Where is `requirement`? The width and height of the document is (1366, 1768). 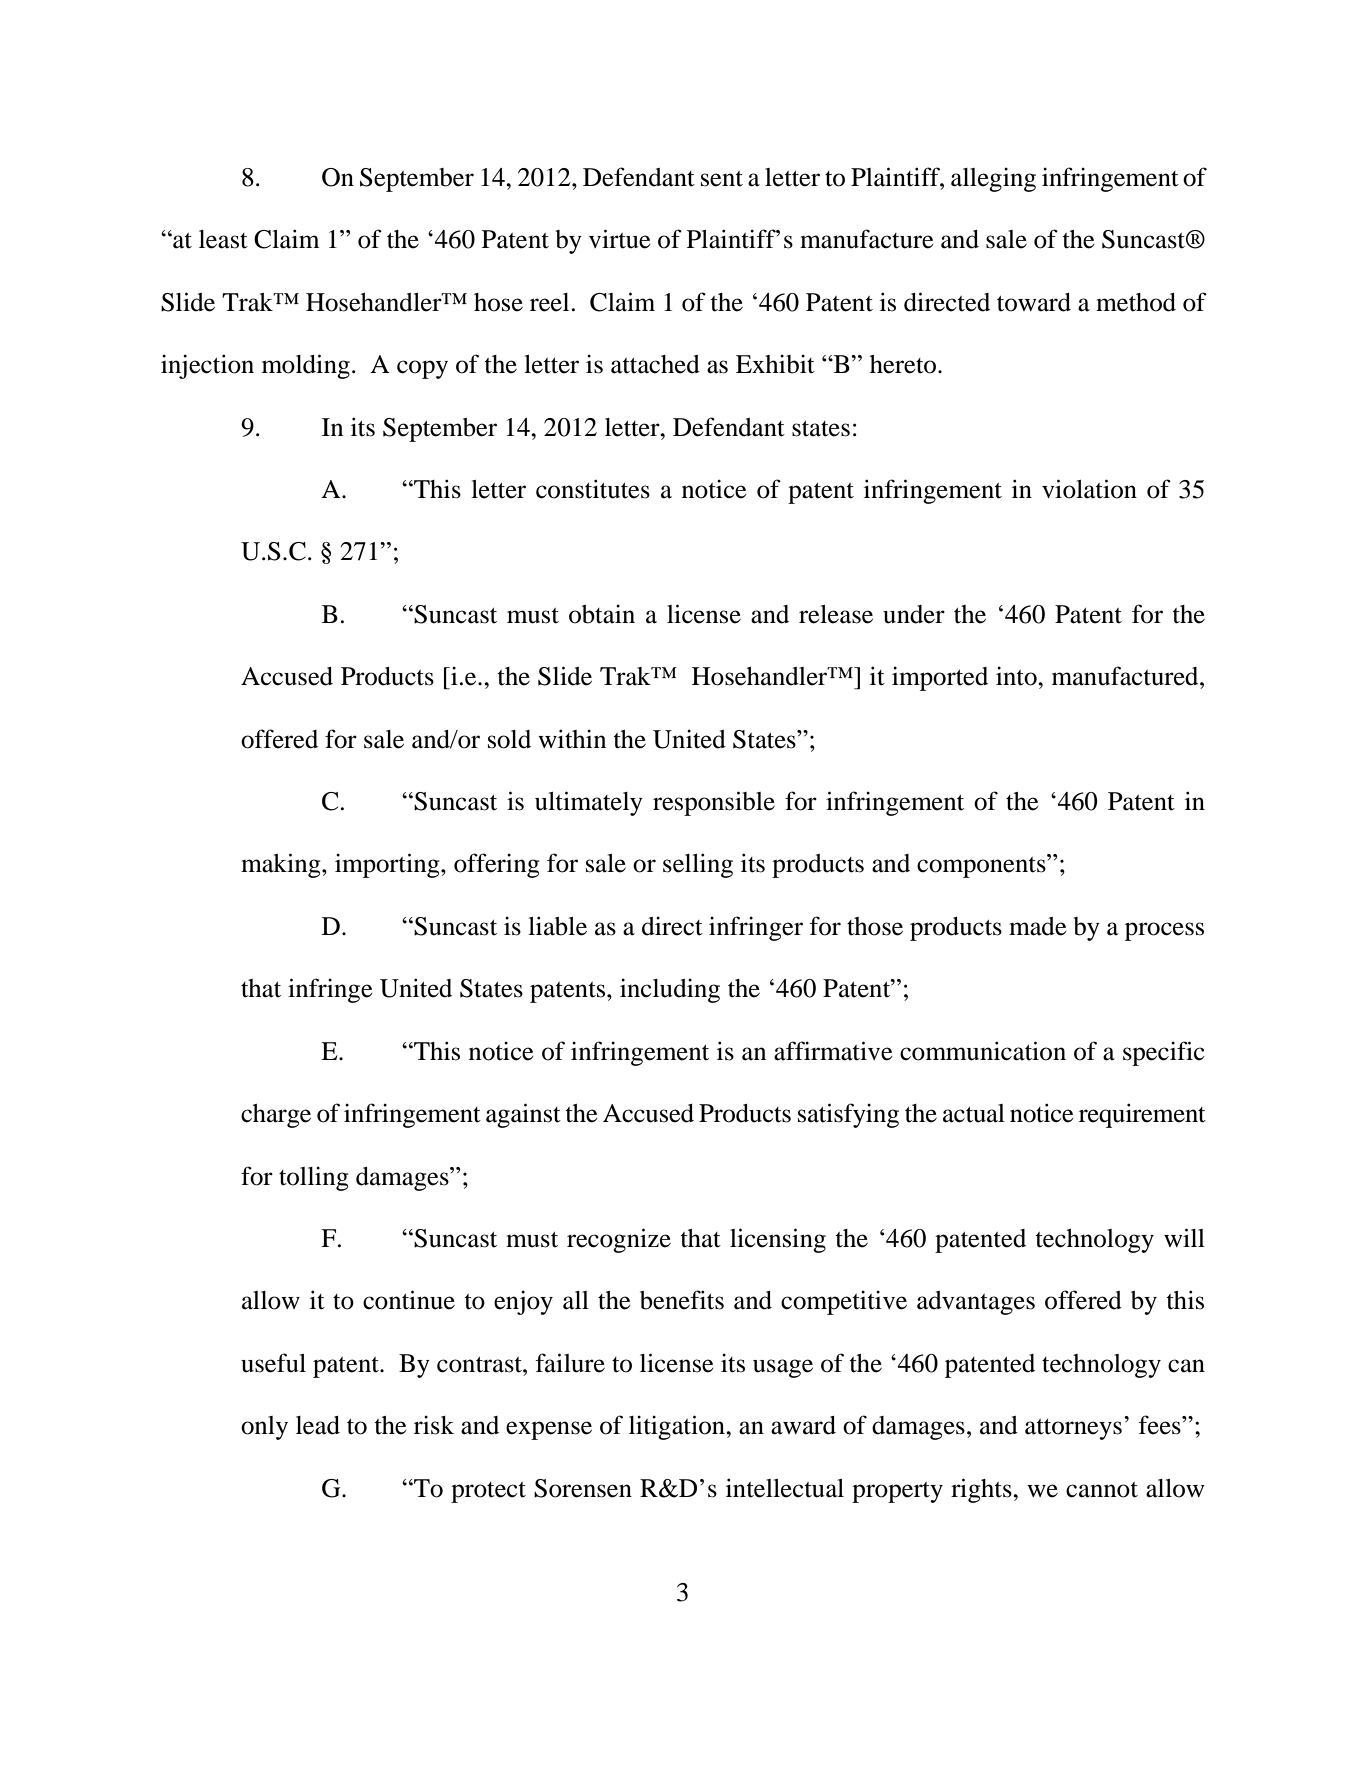
requirement is located at coordinates (1142, 1115).
